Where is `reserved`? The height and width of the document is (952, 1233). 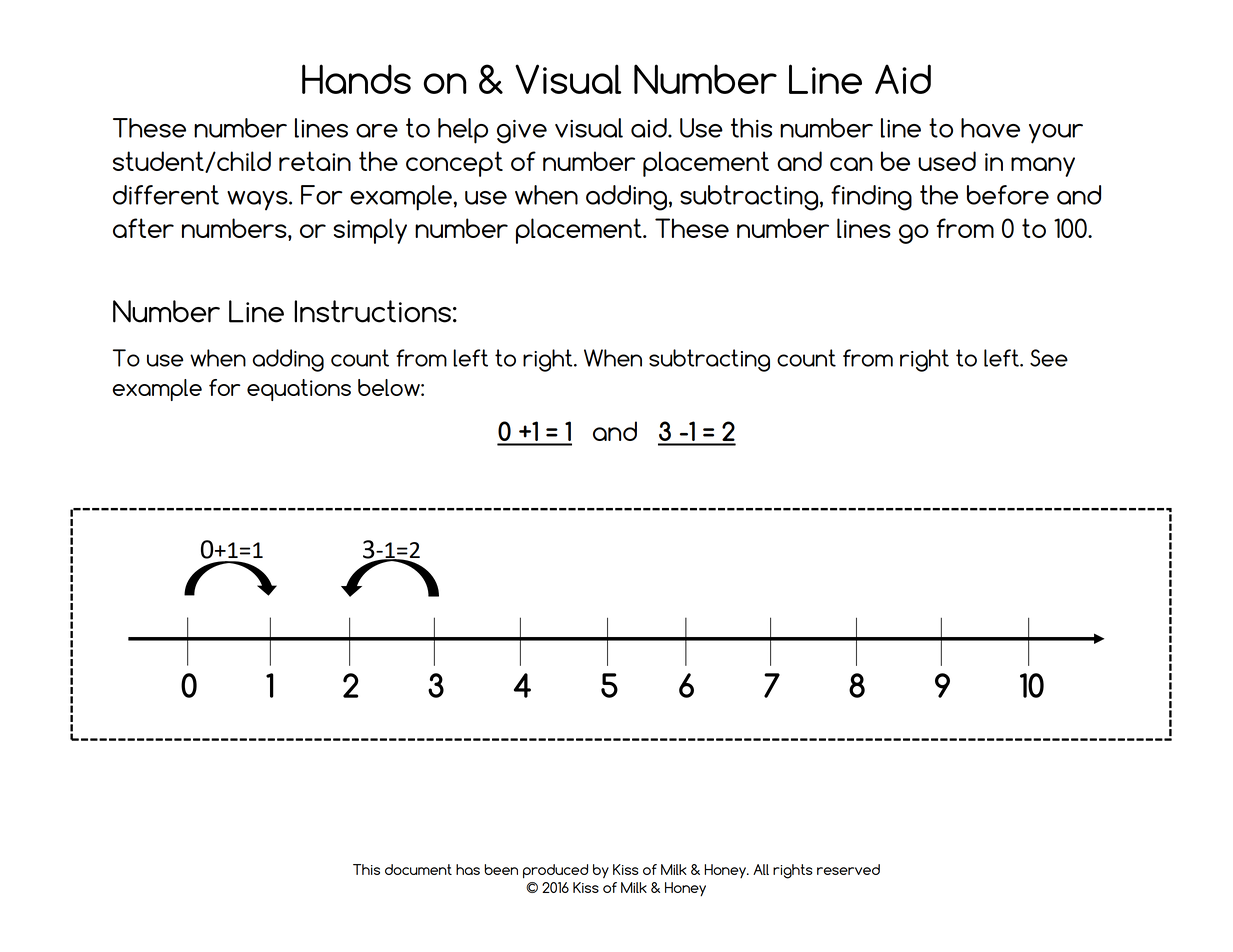
reserved is located at coordinates (848, 869).
